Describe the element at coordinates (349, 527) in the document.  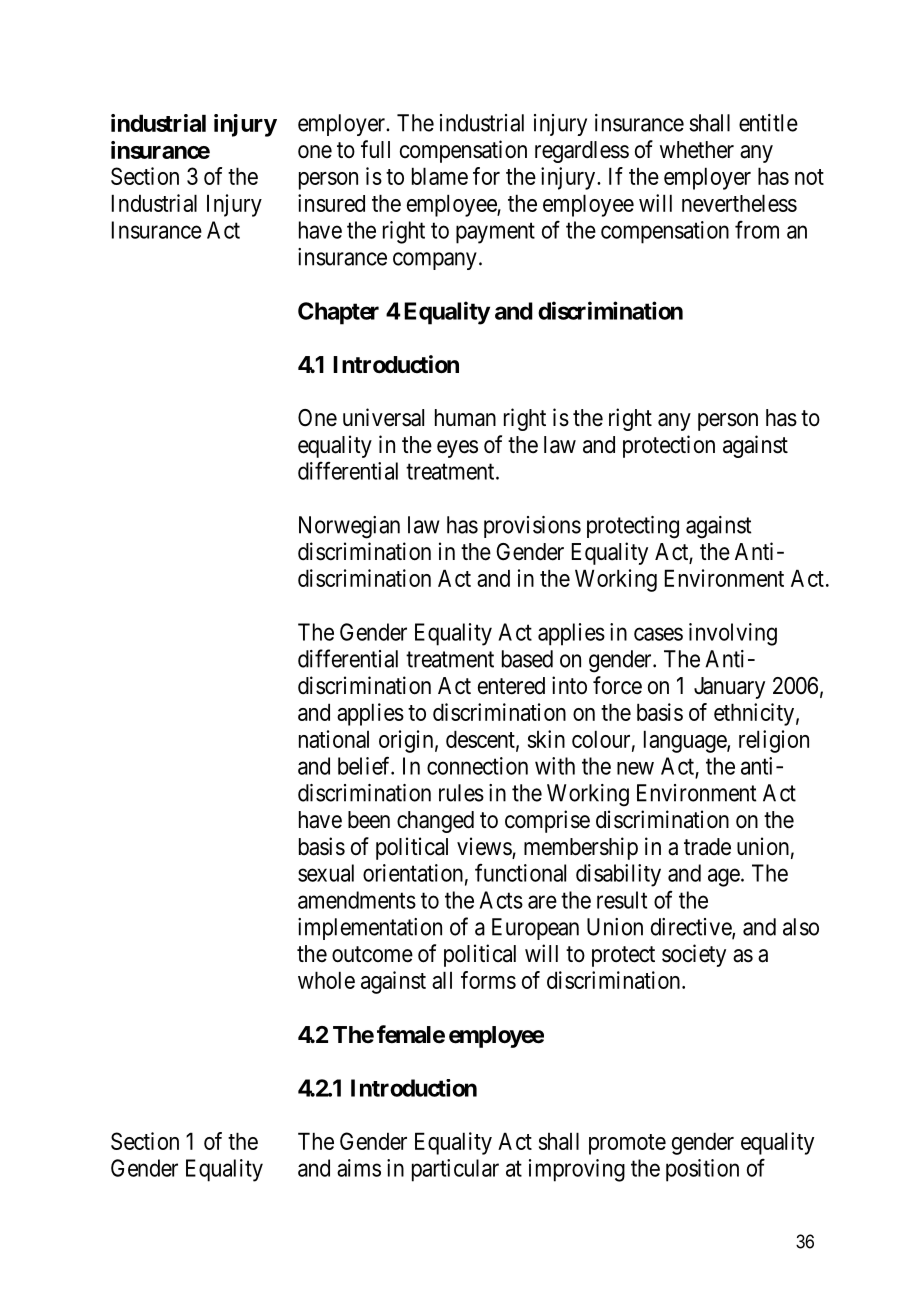
I see `Norwegian` at that location.
